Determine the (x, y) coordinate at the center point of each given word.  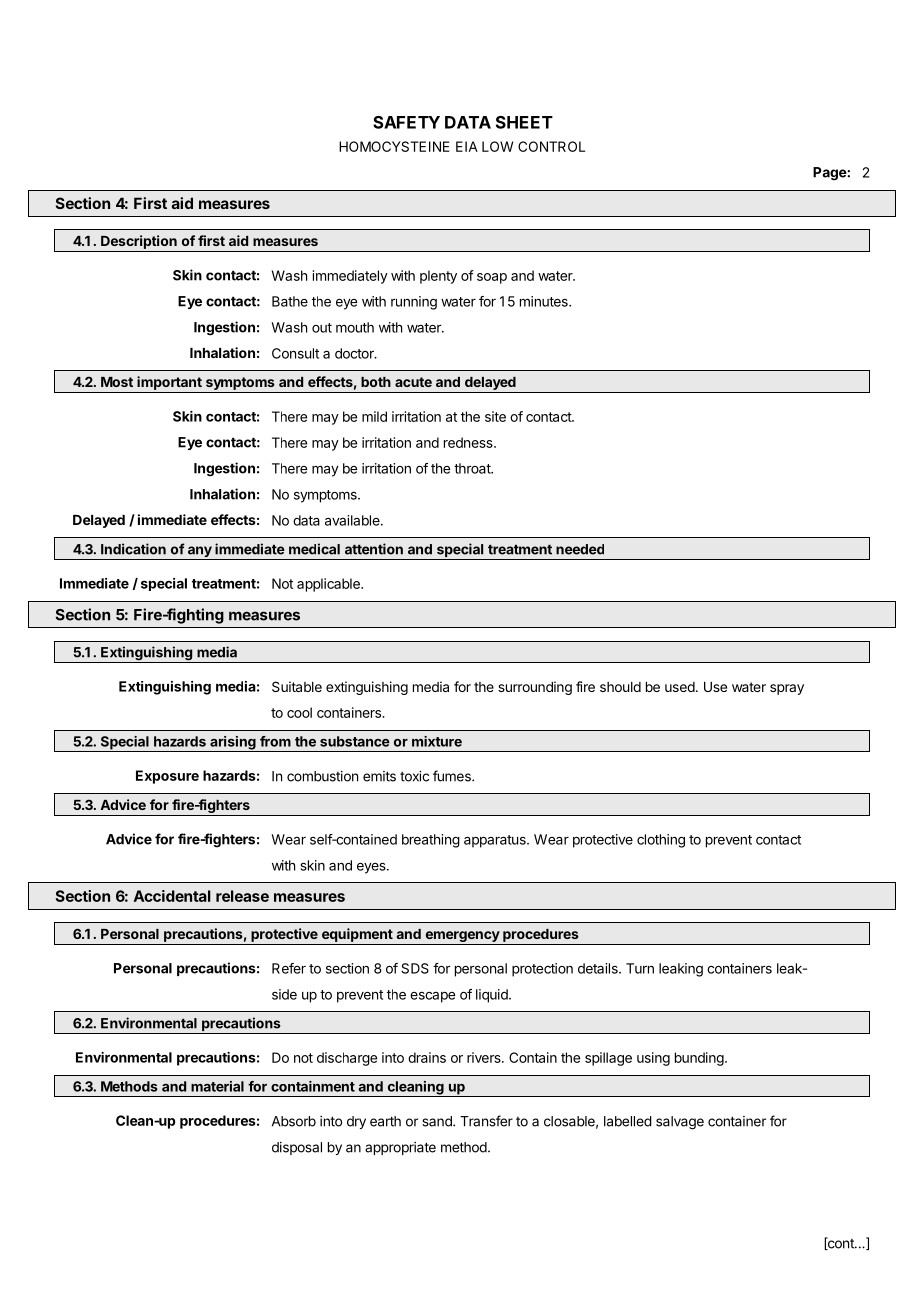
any (199, 553)
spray (787, 689)
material (217, 1086)
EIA (467, 146)
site (495, 416)
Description (139, 242)
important (169, 383)
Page (830, 174)
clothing (661, 841)
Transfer (486, 1121)
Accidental (172, 896)
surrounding (535, 688)
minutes (545, 301)
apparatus (496, 841)
